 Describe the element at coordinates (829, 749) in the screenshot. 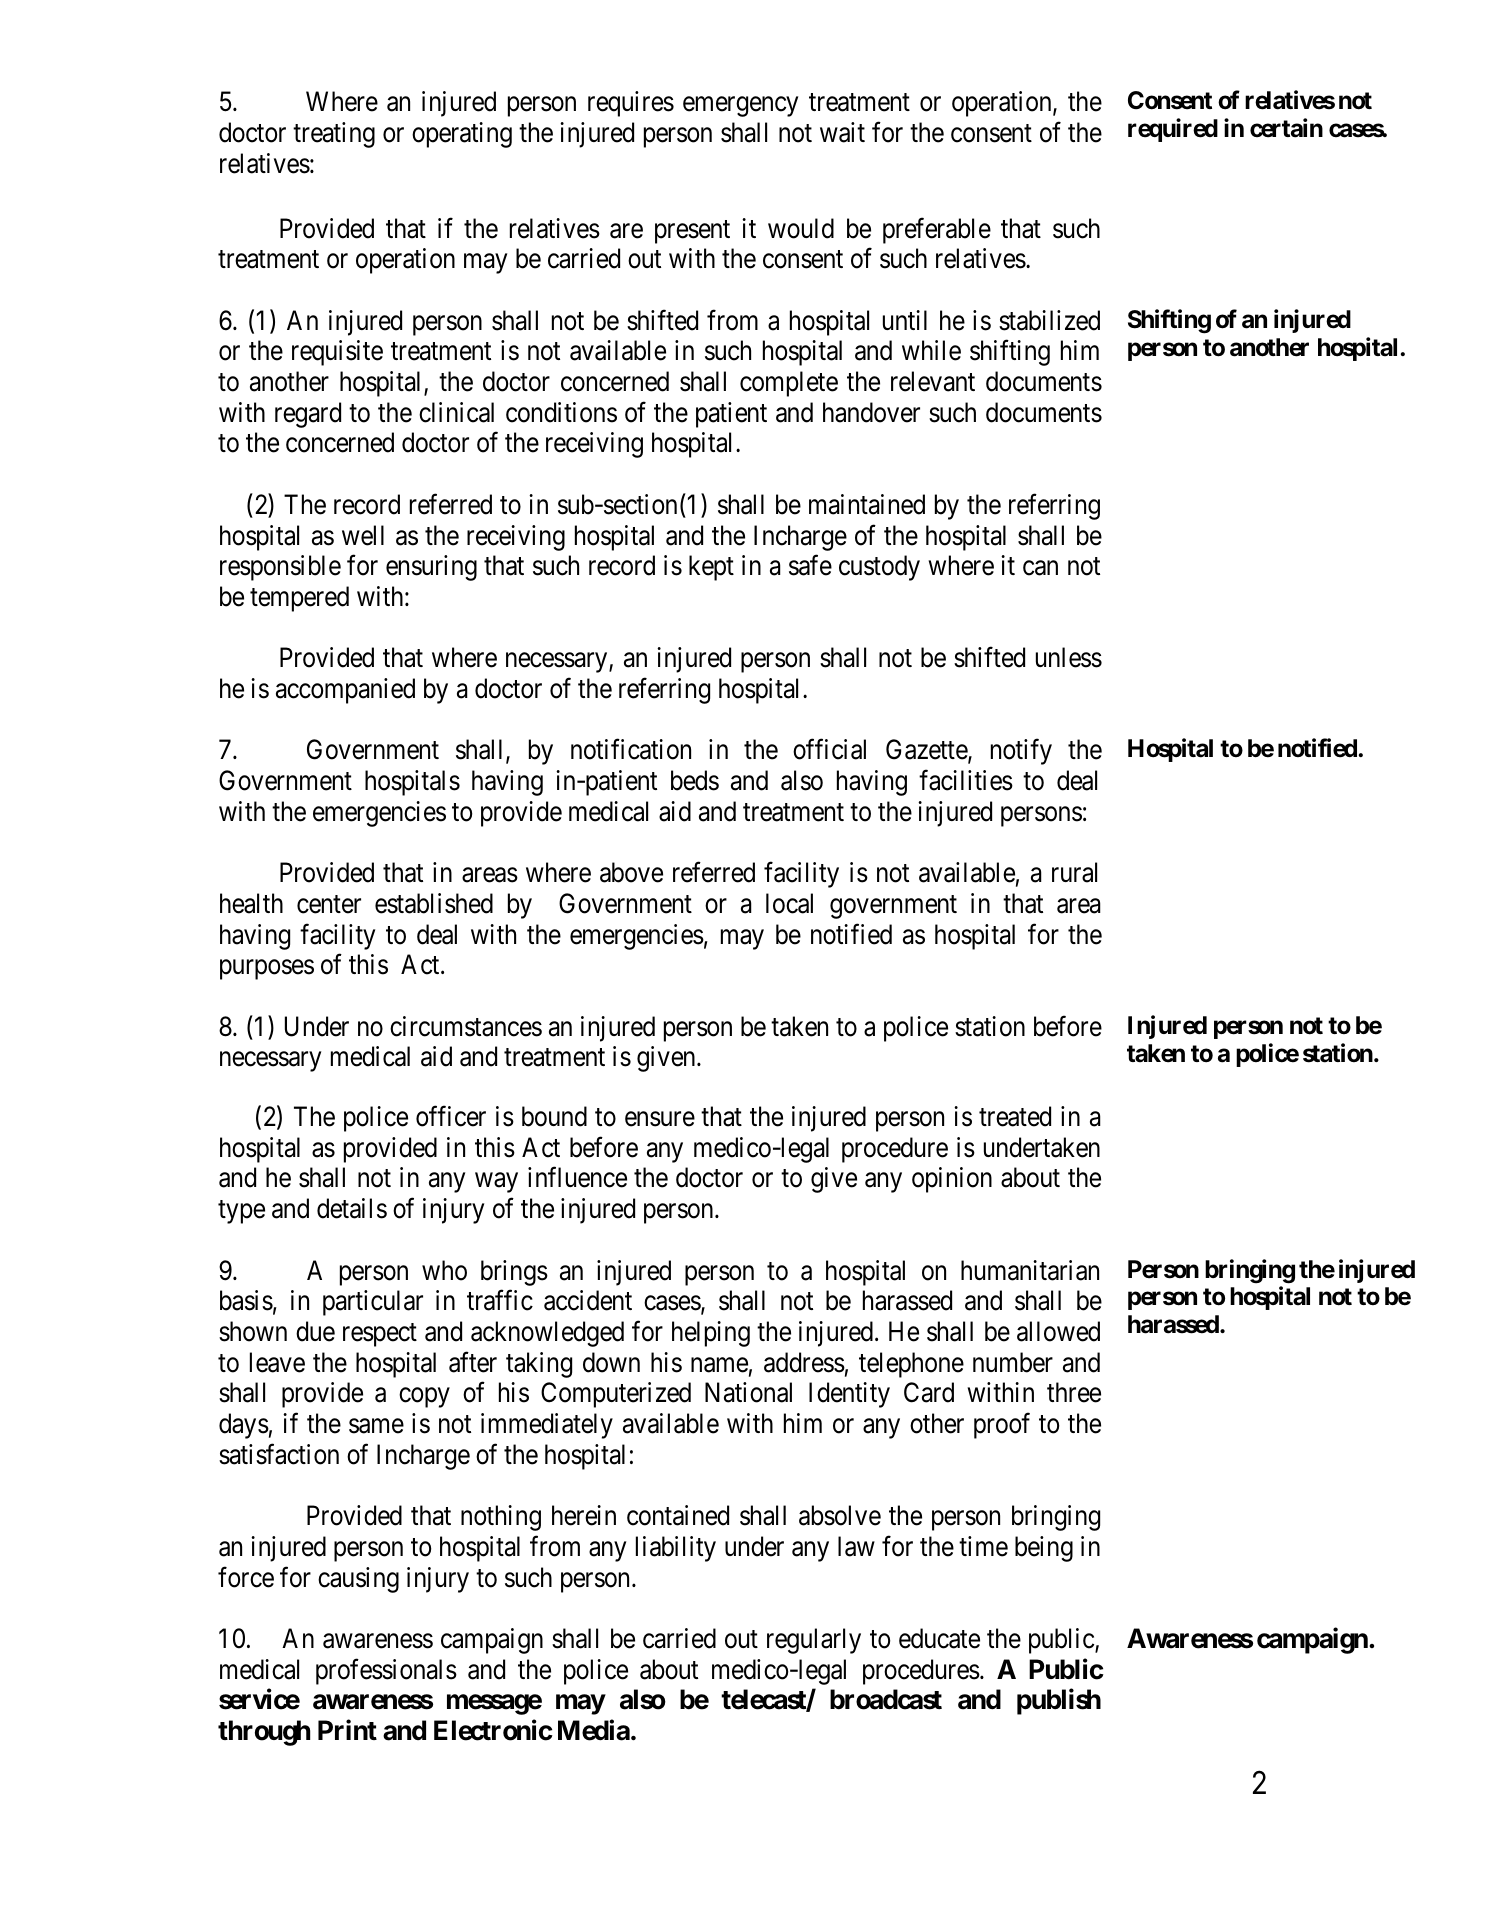

I see `official` at that location.
